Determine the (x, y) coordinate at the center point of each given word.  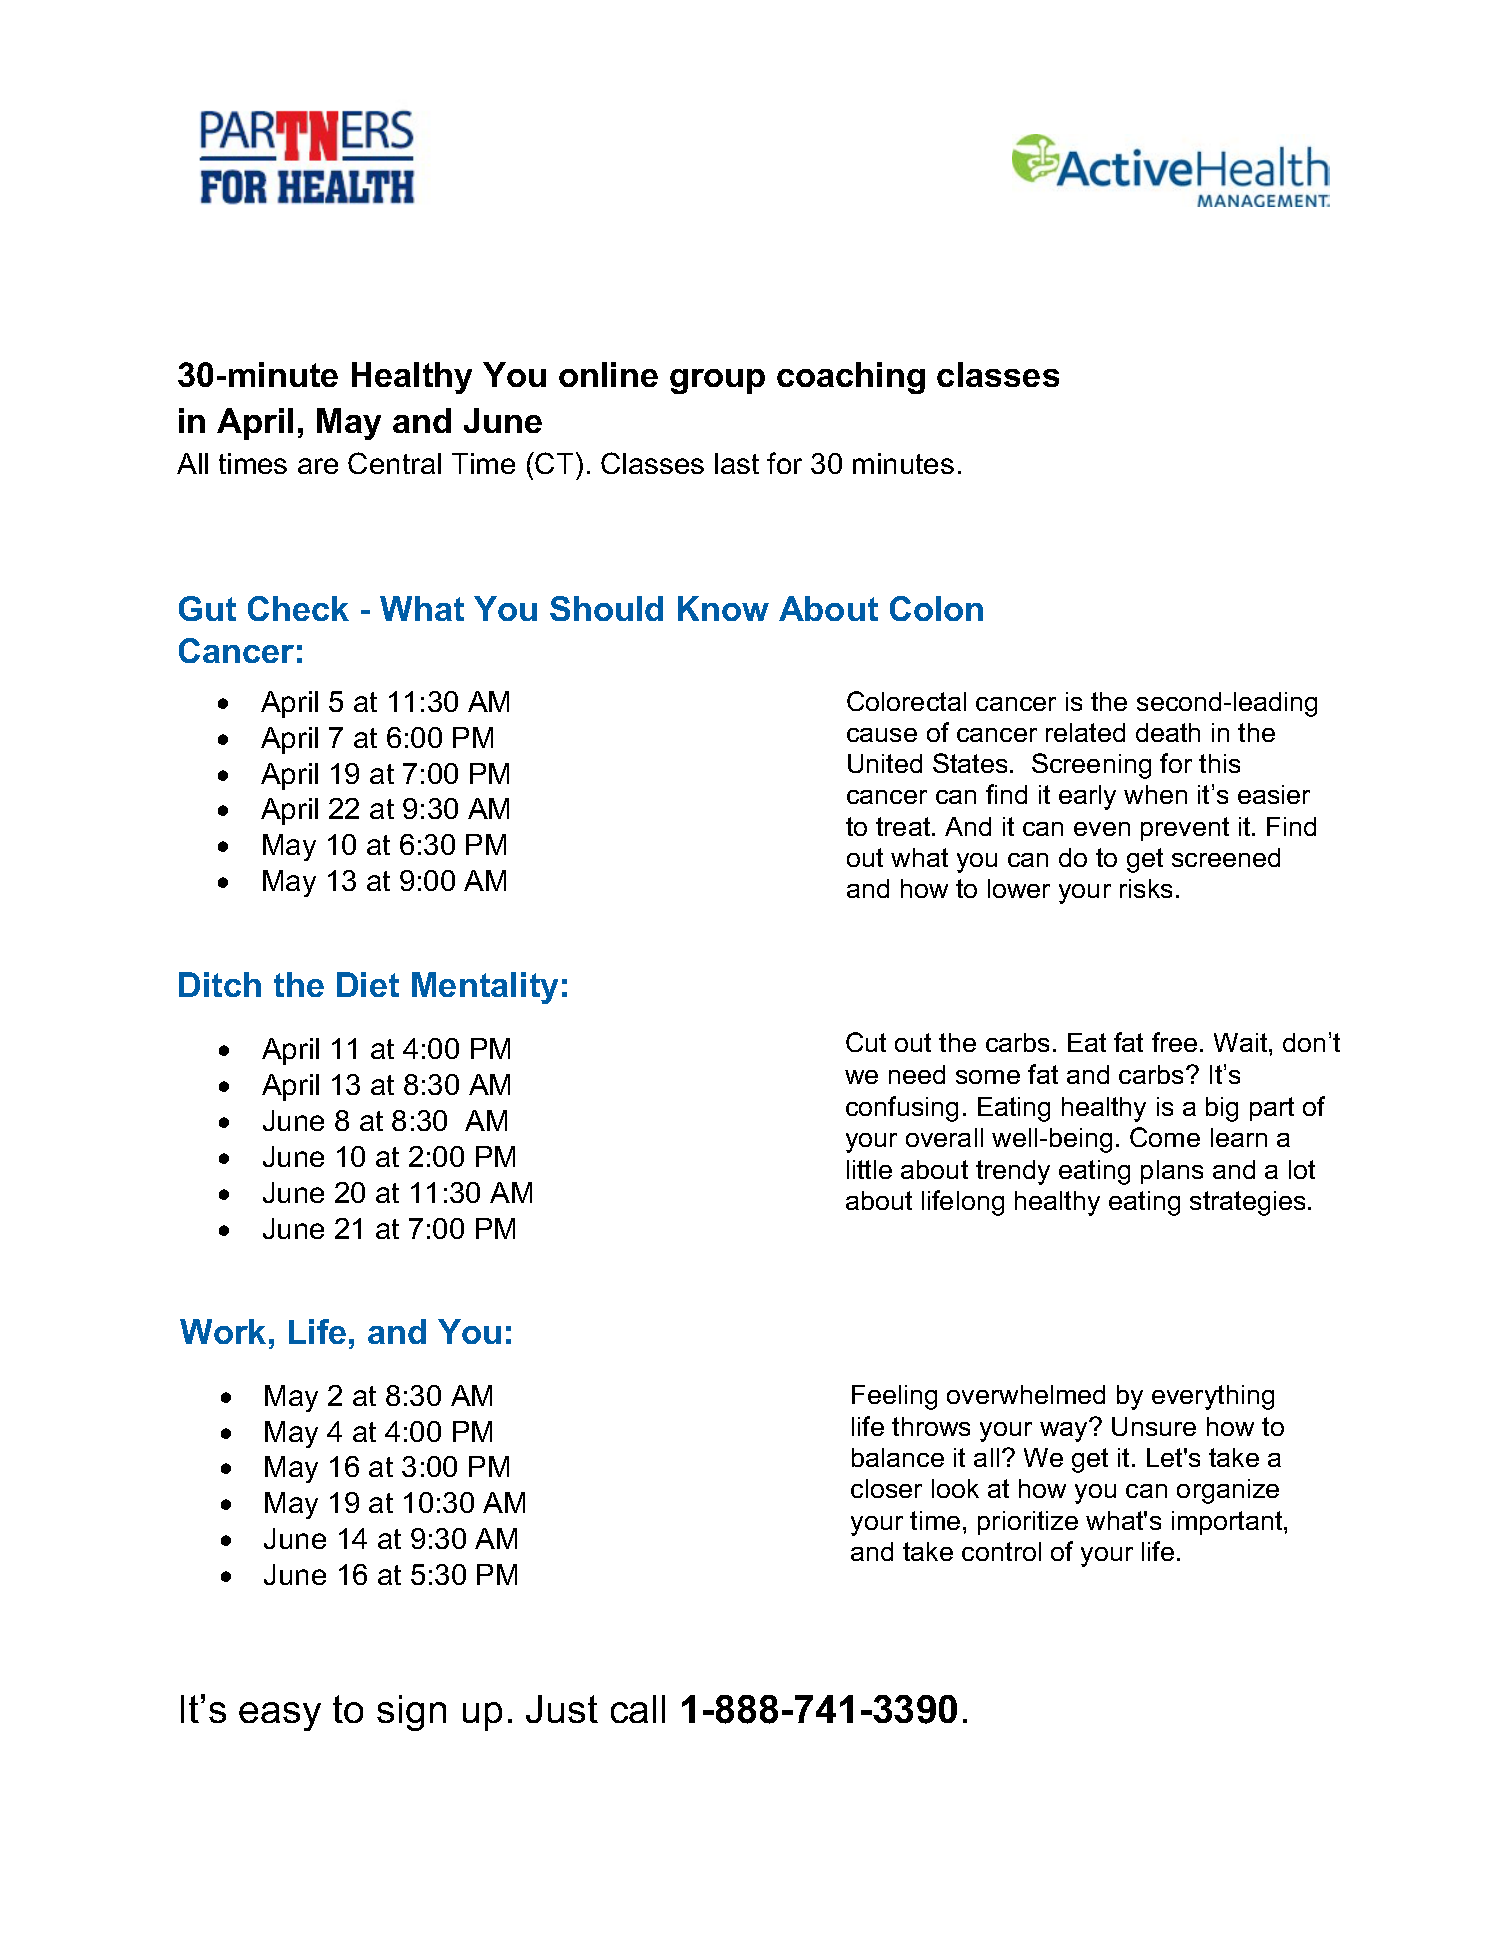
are (318, 466)
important (1228, 1523)
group (717, 381)
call (638, 1709)
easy (280, 1716)
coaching (851, 378)
